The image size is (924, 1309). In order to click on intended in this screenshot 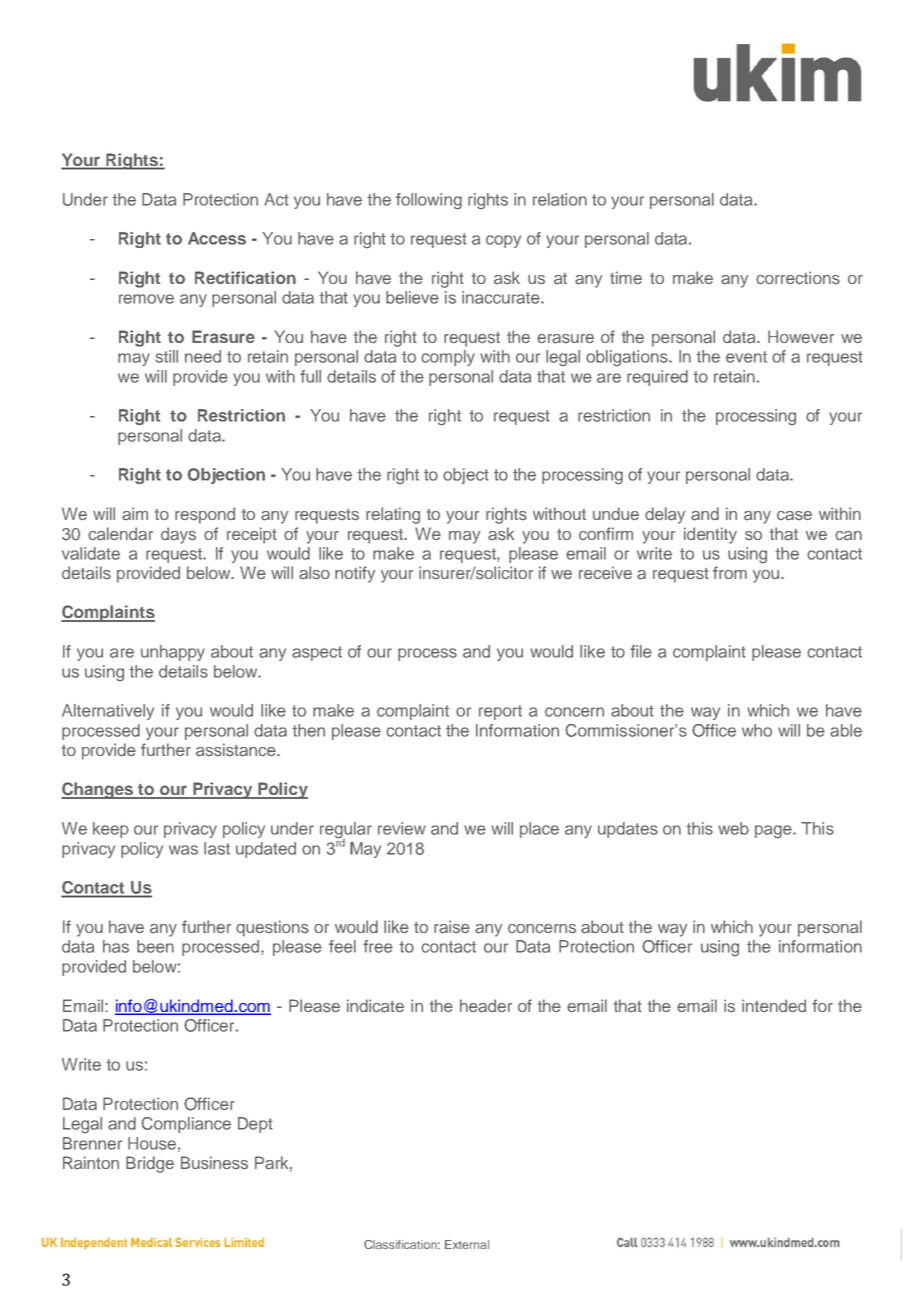, I will do `click(774, 1005)`.
